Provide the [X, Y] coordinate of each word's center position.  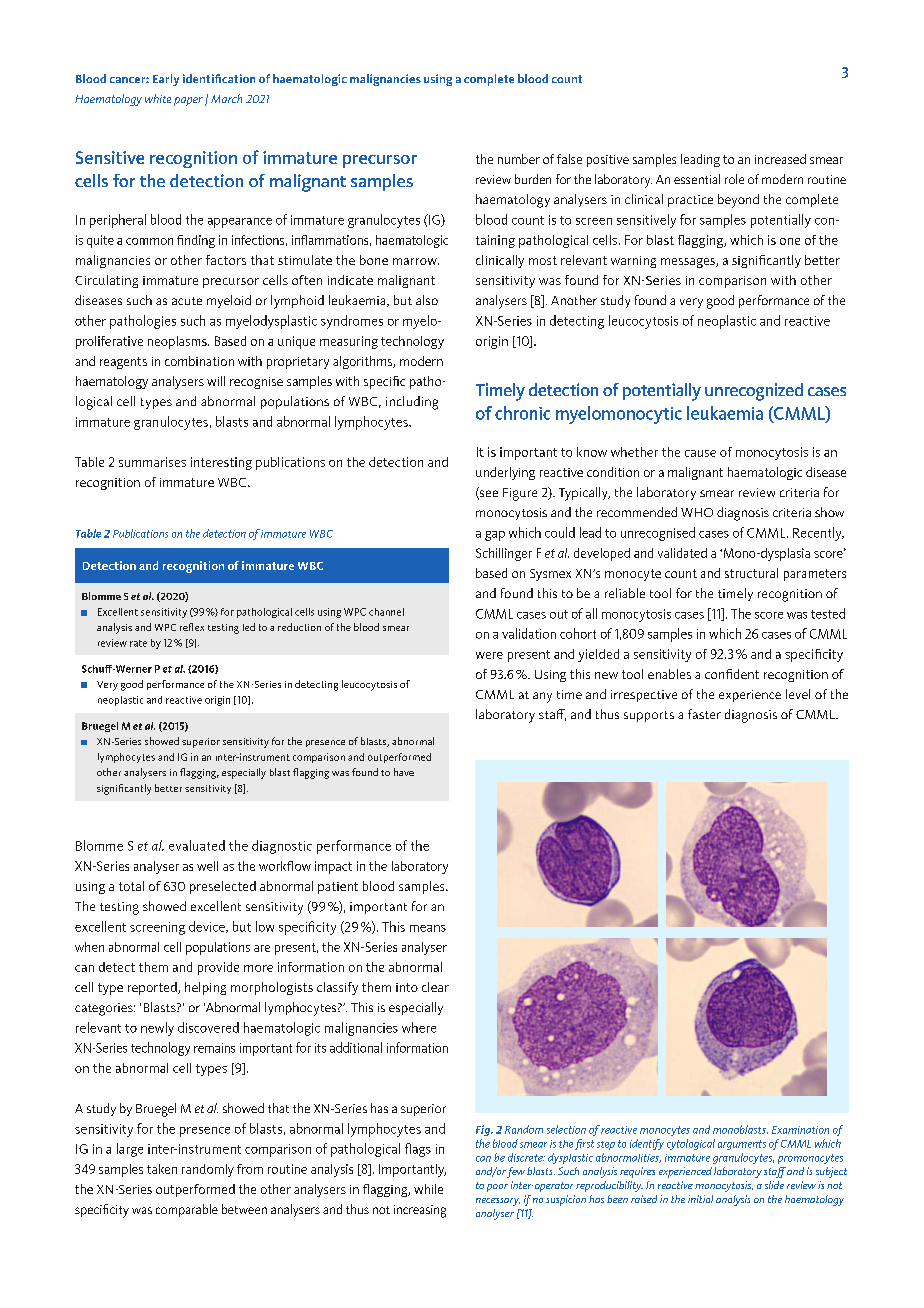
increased [780, 159]
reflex [192, 627]
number [519, 159]
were [489, 655]
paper [188, 101]
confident [732, 674]
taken [162, 1169]
